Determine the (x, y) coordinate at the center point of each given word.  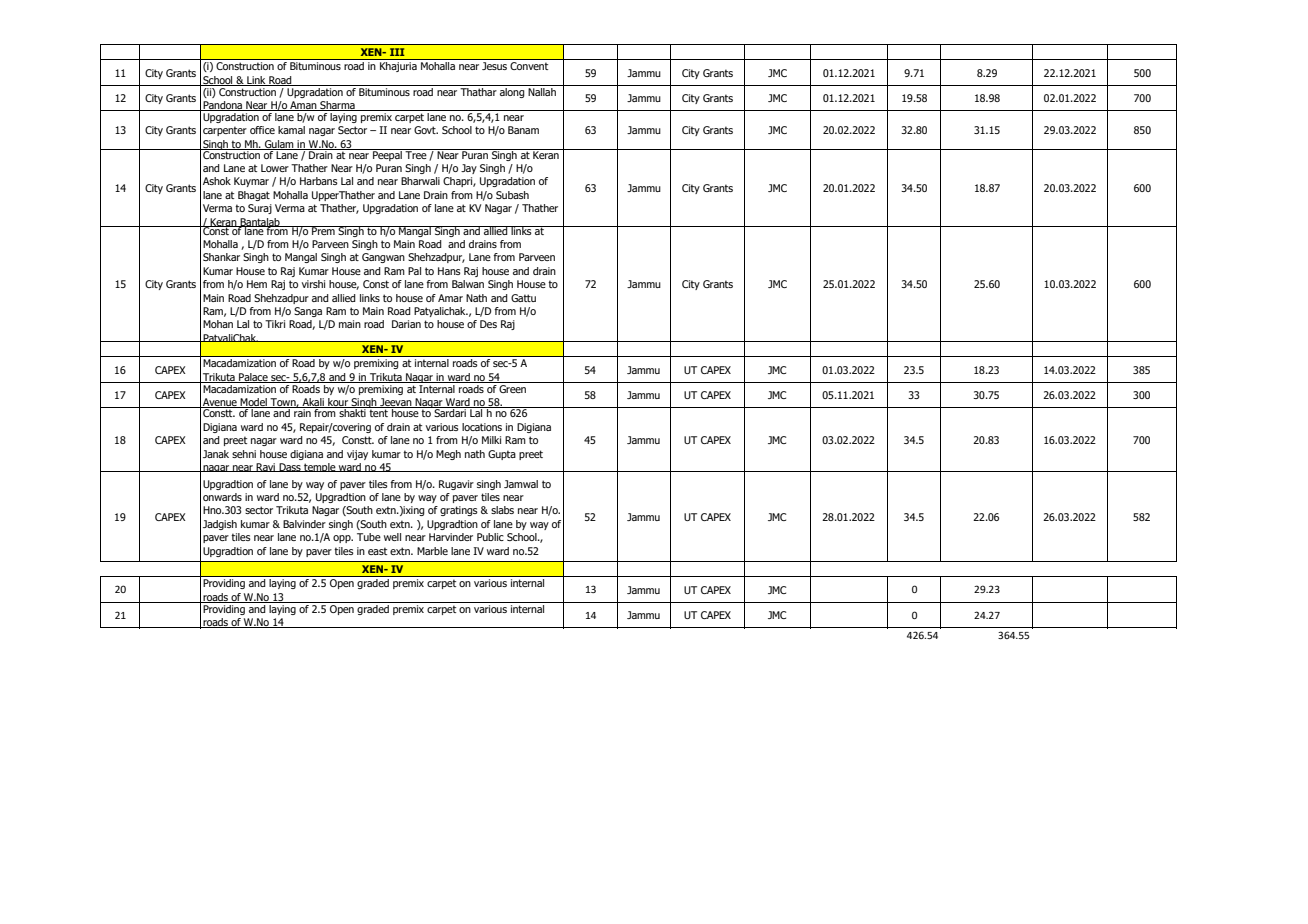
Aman (303, 106)
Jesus (494, 66)
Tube (369, 537)
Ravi (266, 467)
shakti (352, 412)
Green (512, 389)
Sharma (337, 106)
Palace (253, 378)
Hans (449, 271)
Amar (450, 298)
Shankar (221, 257)
